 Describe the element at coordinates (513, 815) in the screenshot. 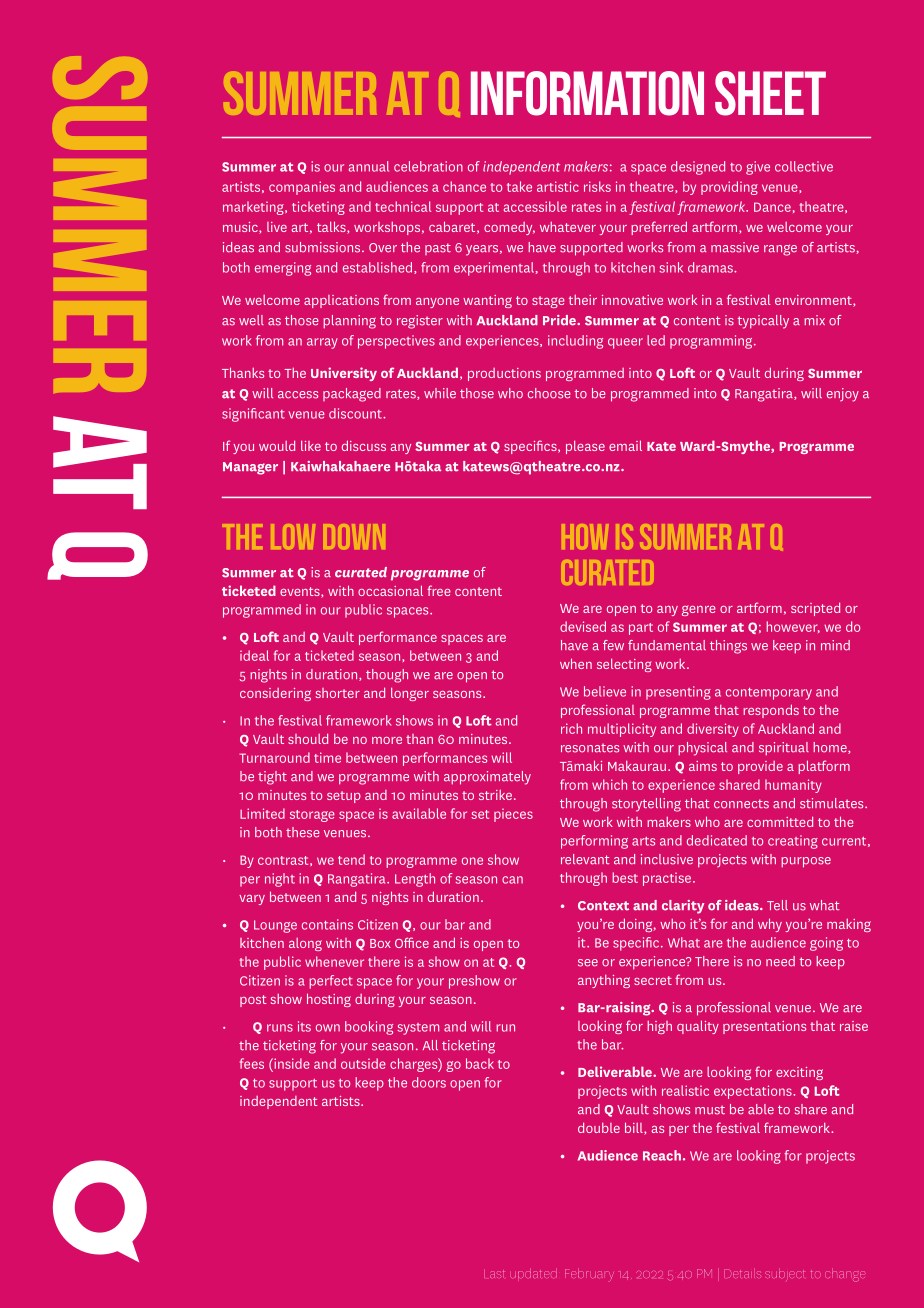

I see `pieces` at that location.
